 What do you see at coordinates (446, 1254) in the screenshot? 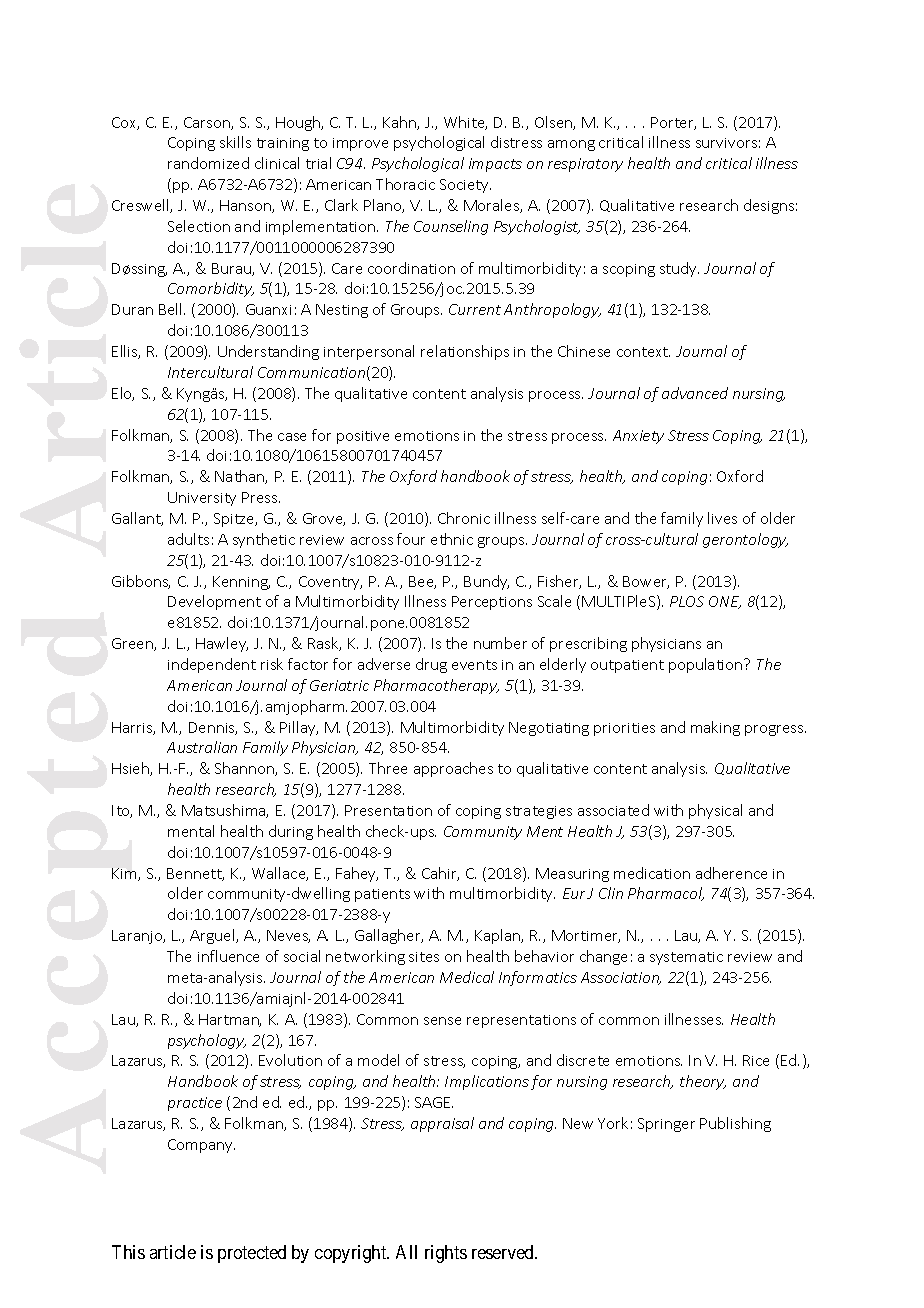
I see `rights` at bounding box center [446, 1254].
